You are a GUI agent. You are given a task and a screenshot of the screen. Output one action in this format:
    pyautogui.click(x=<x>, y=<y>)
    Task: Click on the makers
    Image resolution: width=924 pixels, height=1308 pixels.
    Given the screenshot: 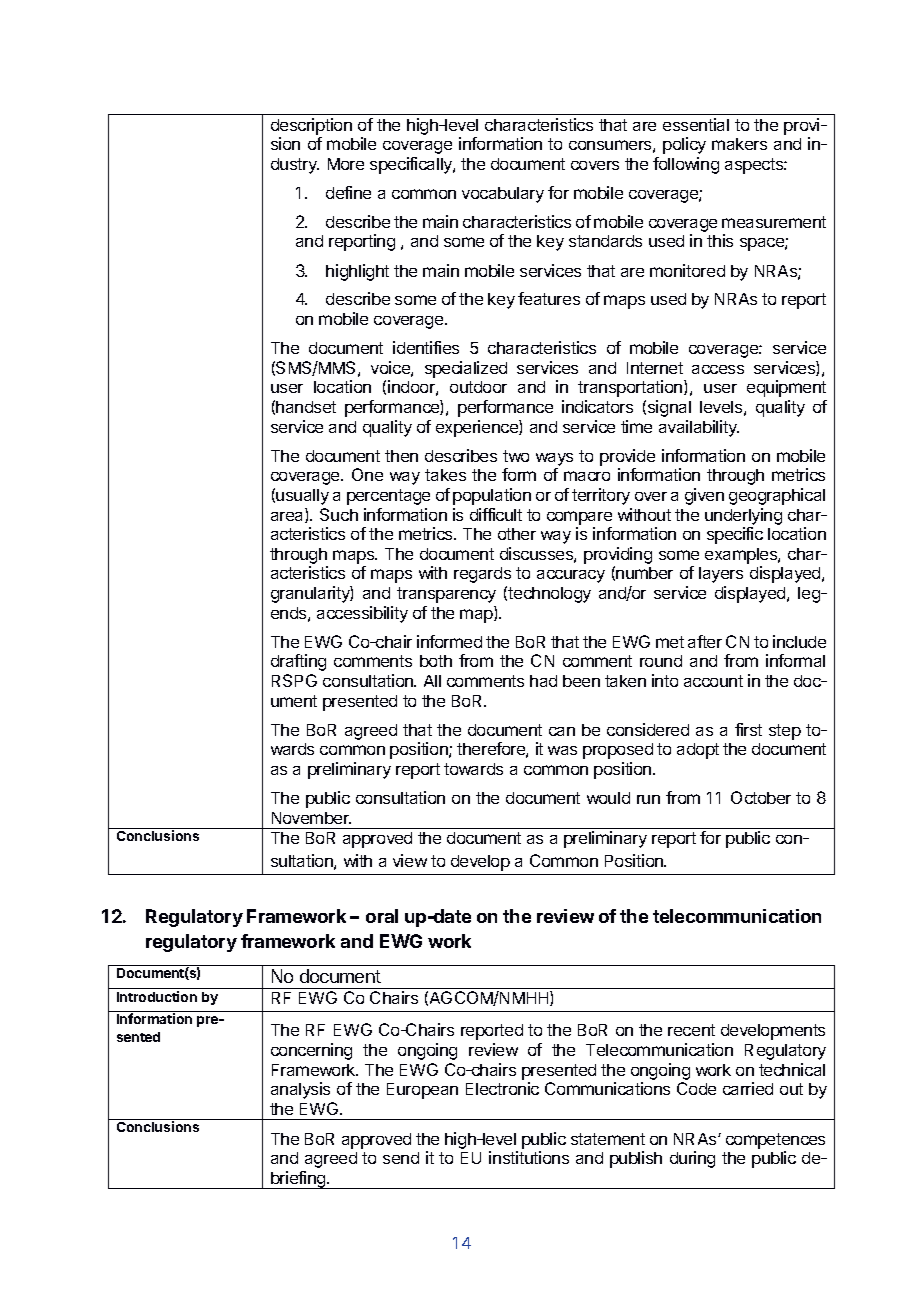 What is the action you would take?
    pyautogui.click(x=739, y=144)
